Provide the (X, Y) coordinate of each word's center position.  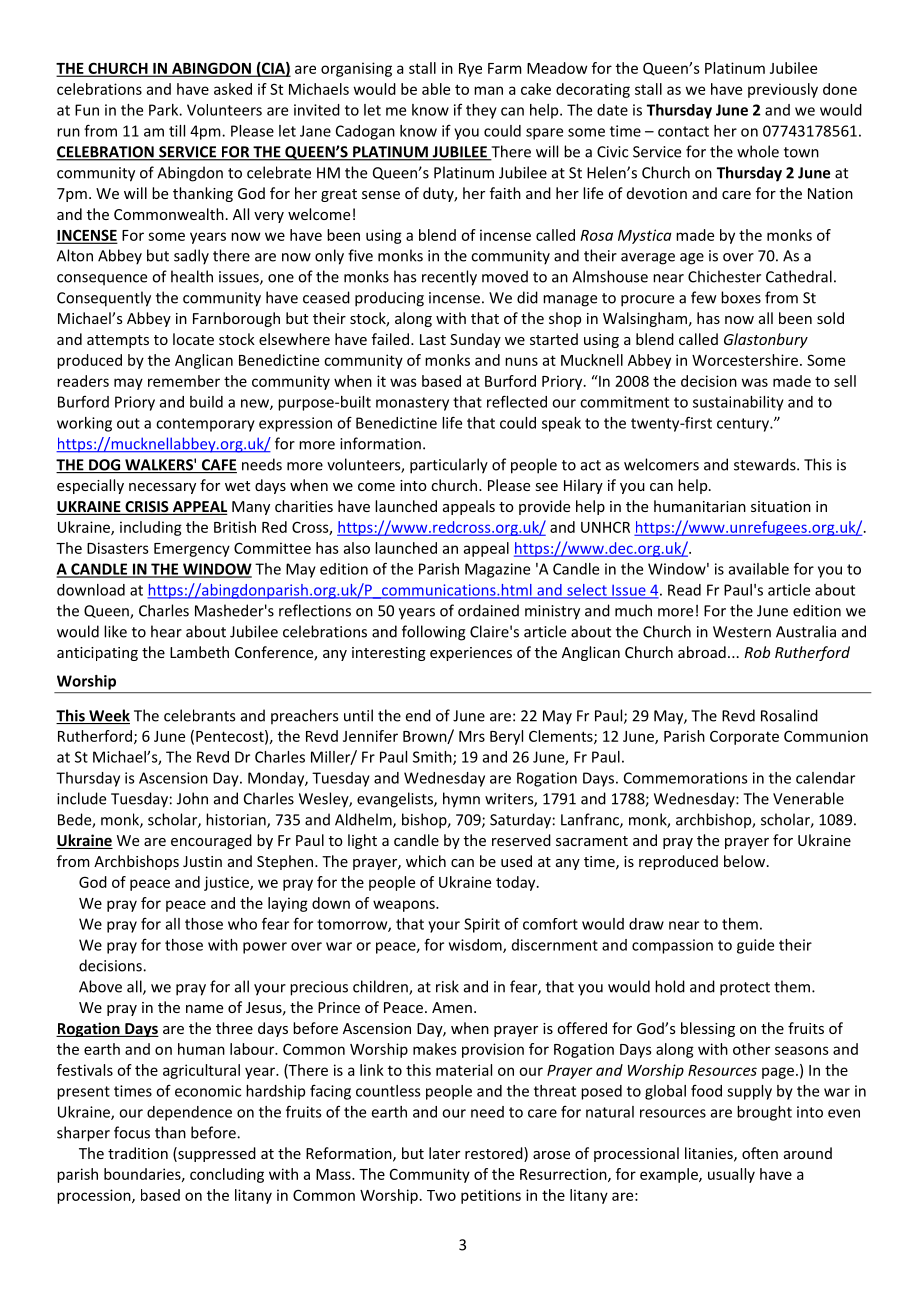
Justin (202, 861)
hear (166, 631)
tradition (138, 1153)
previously (783, 90)
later (444, 1153)
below (746, 861)
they (481, 111)
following (434, 633)
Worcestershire (745, 360)
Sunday (475, 340)
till (177, 131)
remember (184, 381)
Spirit (482, 925)
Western (742, 632)
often (760, 1153)
